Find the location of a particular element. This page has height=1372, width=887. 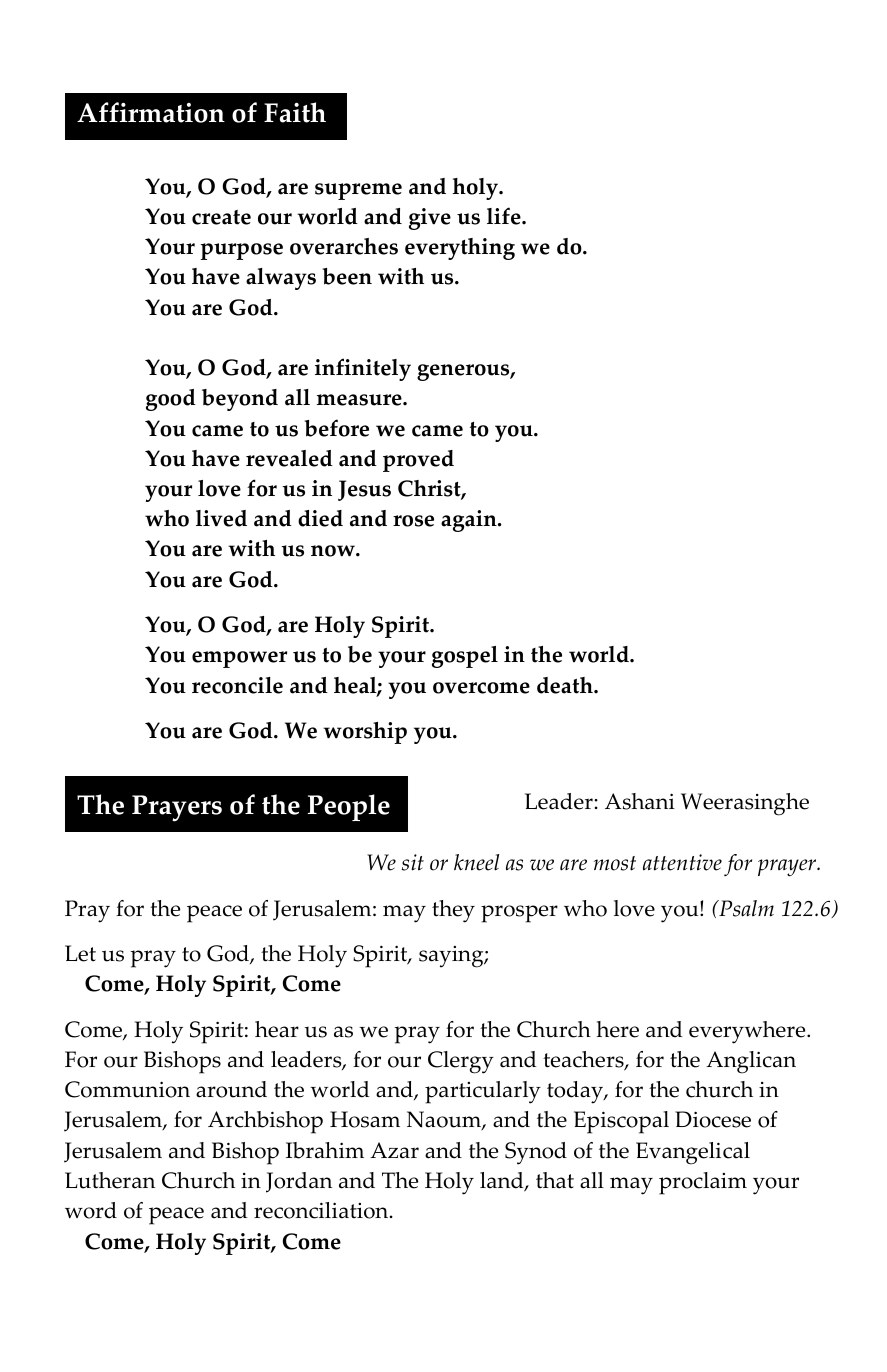

death is located at coordinates (566, 685).
